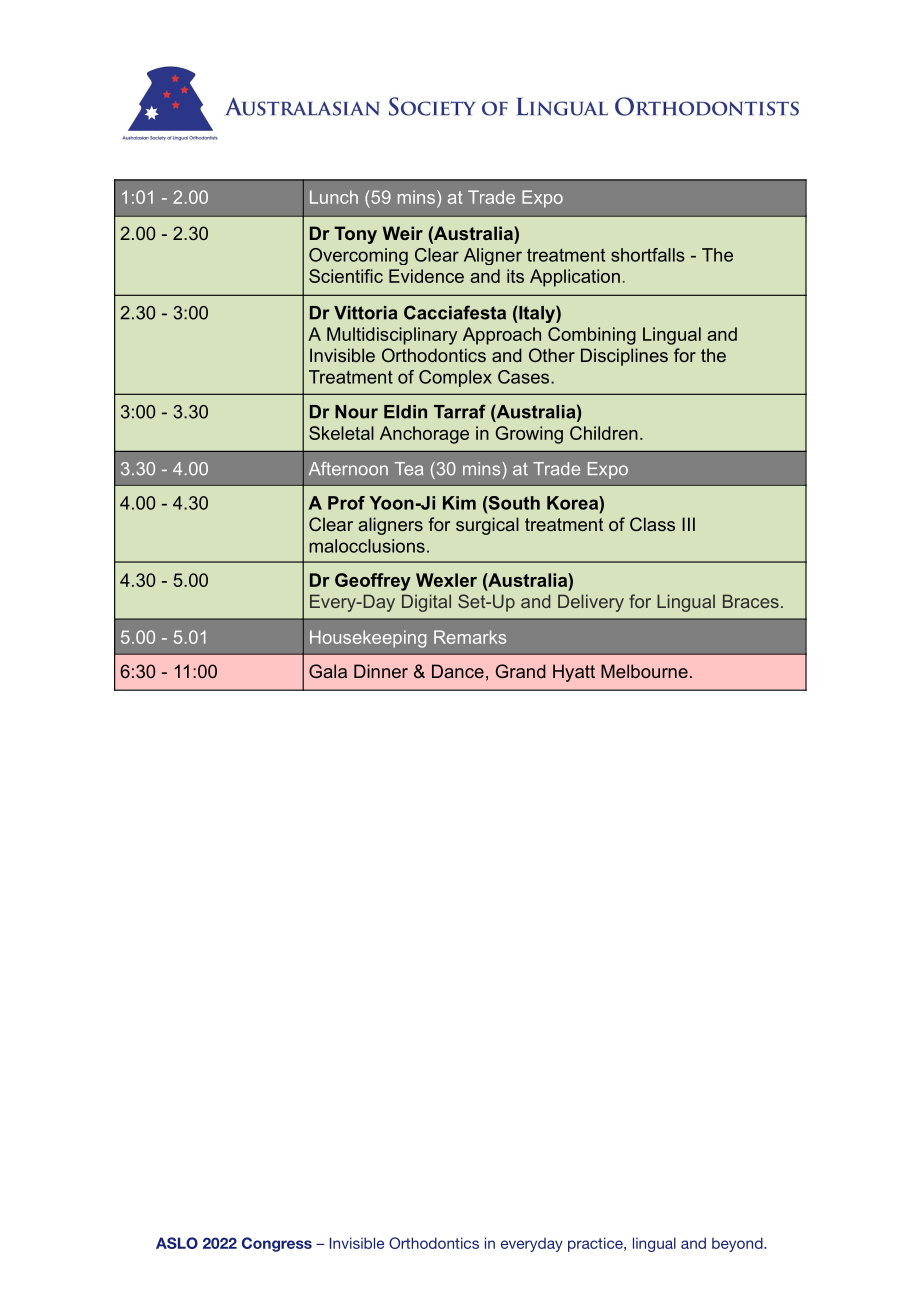  I want to click on Prof, so click(346, 503).
